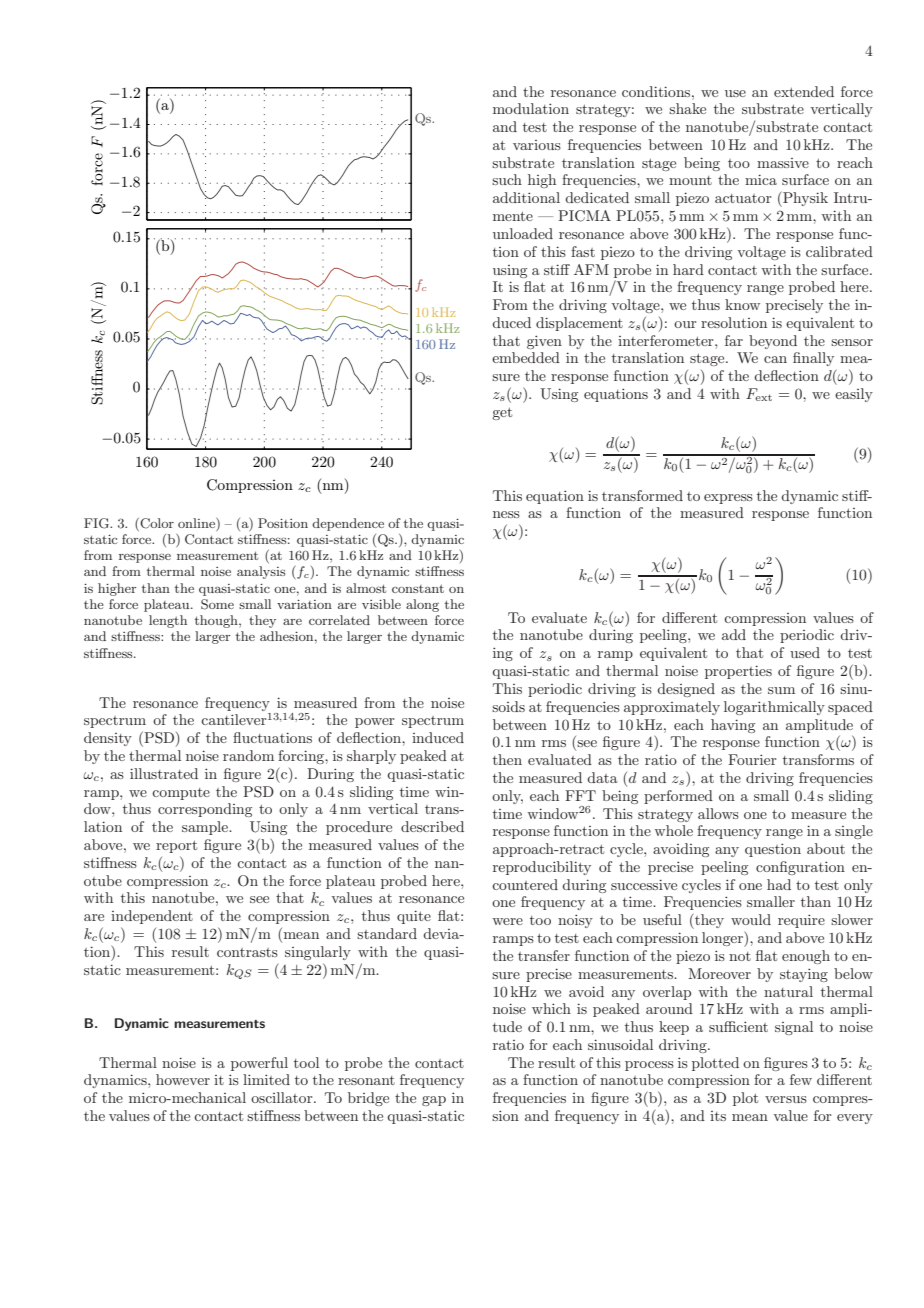 Image resolution: width=924 pixels, height=1308 pixels. I want to click on get, so click(502, 413).
